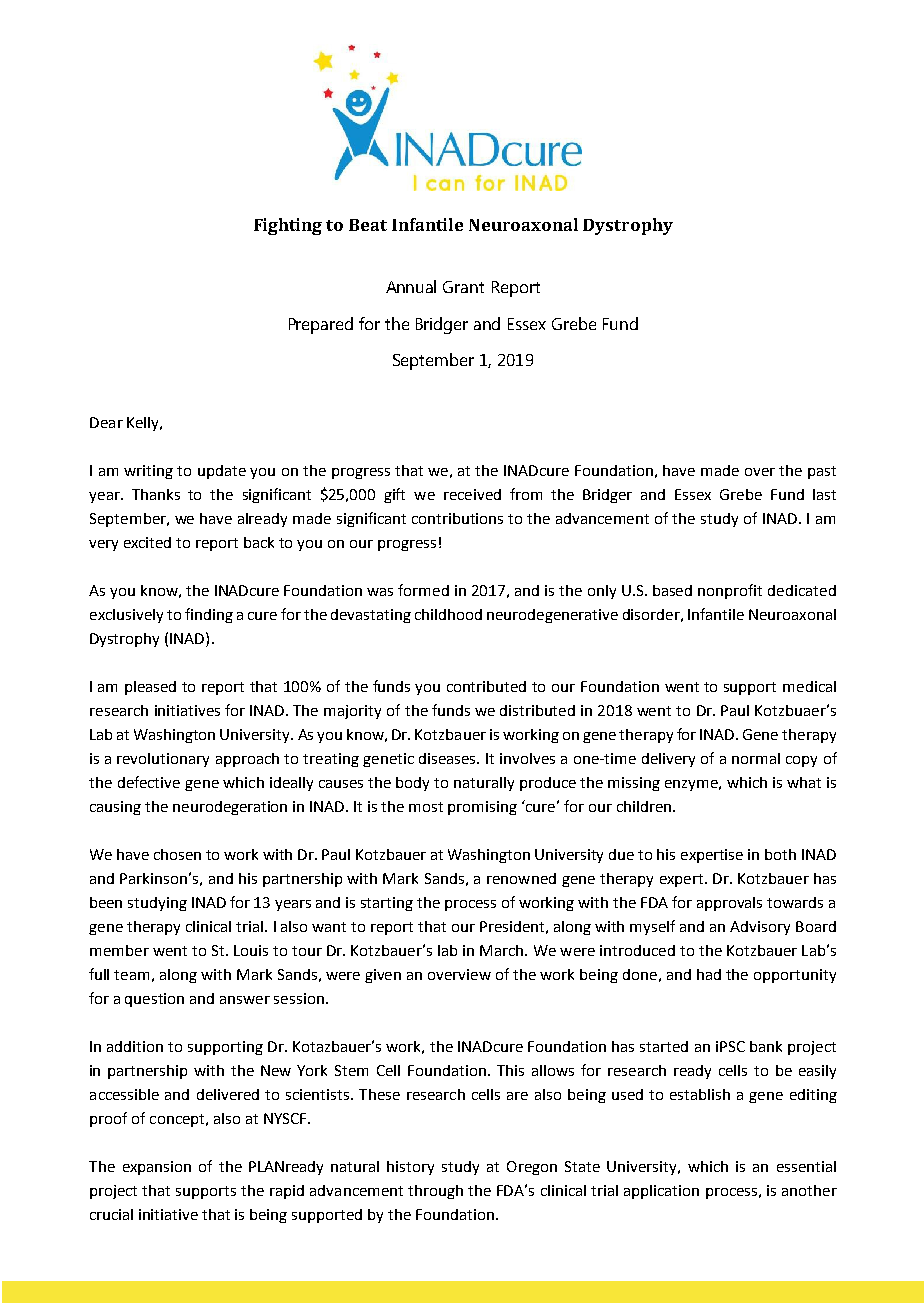 This screenshot has height=1308, width=924. I want to click on expansion, so click(157, 1168).
